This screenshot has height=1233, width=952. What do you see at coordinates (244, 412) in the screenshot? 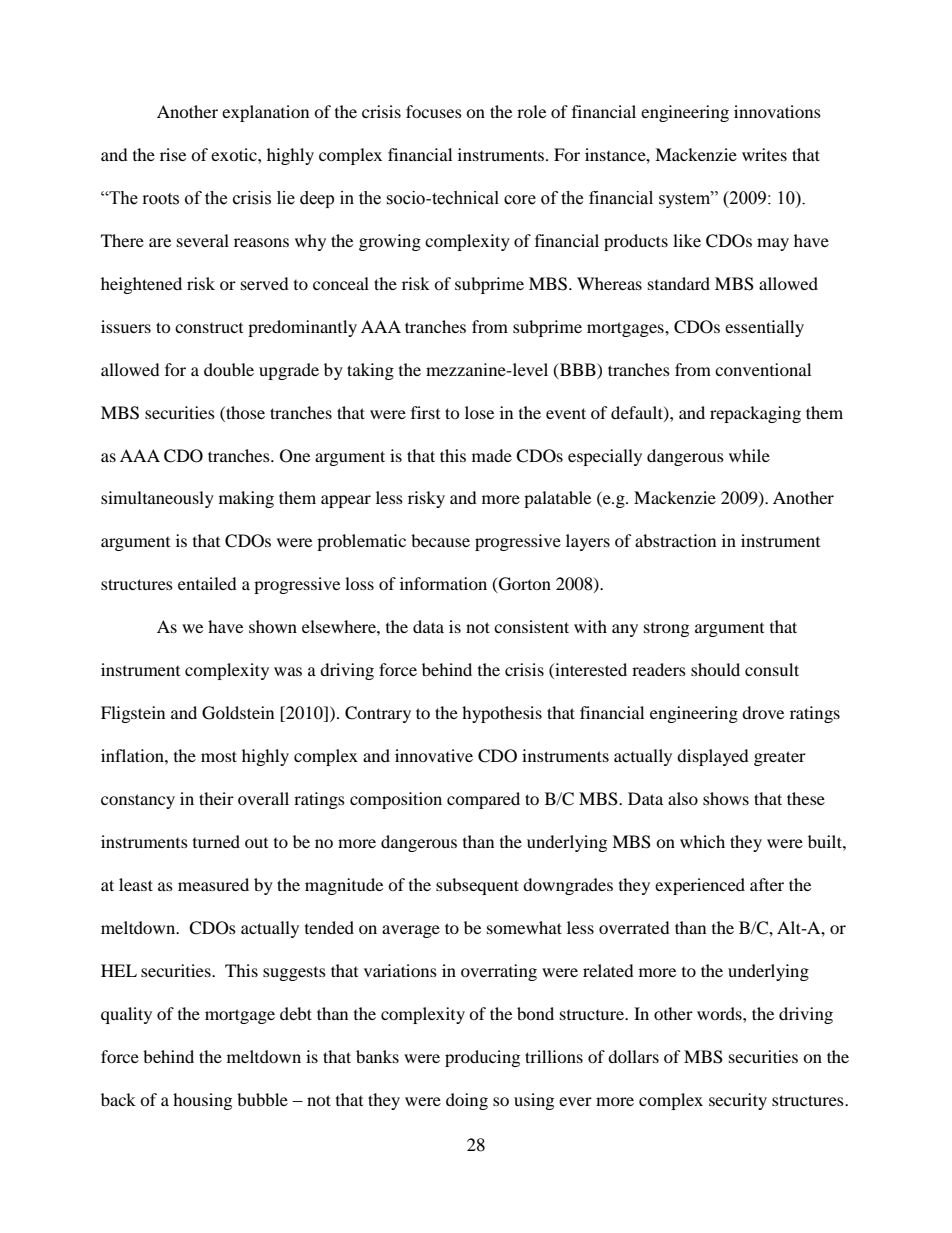
I see `those` at bounding box center [244, 412].
